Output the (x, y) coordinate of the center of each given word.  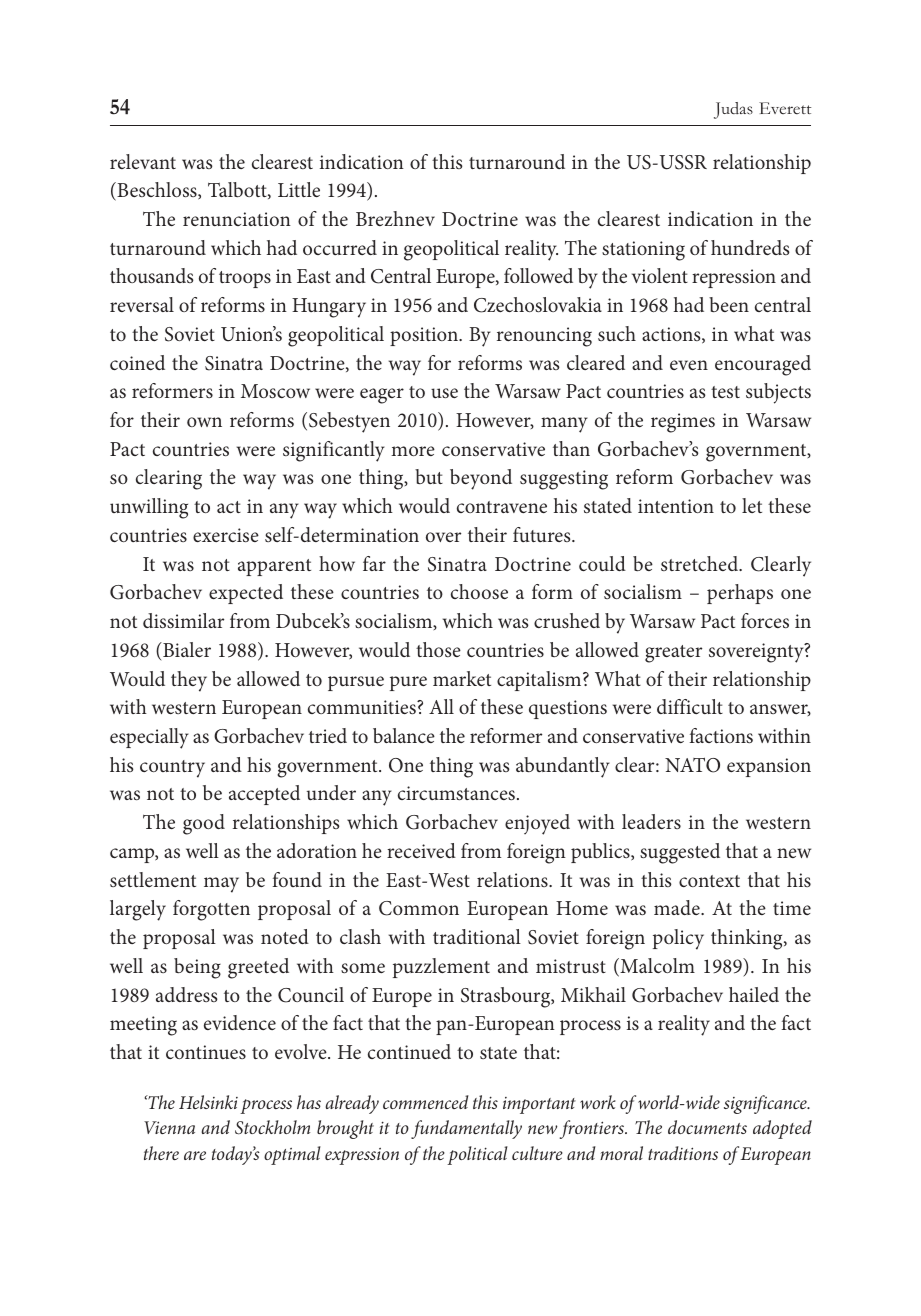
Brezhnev (395, 218)
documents (707, 1127)
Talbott (238, 190)
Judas (733, 110)
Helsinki (208, 1102)
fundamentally (466, 1129)
